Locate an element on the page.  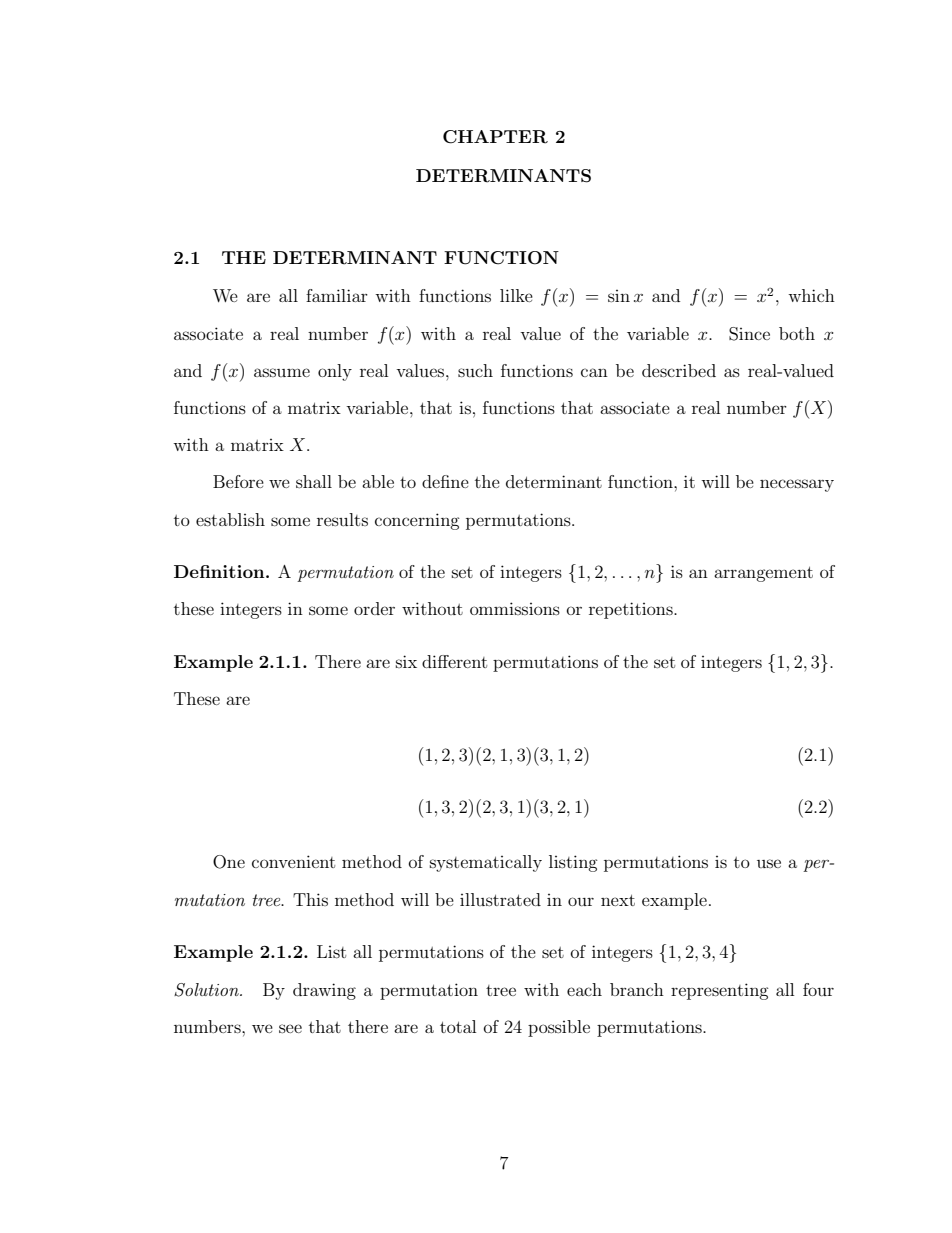
which is located at coordinates (811, 295).
